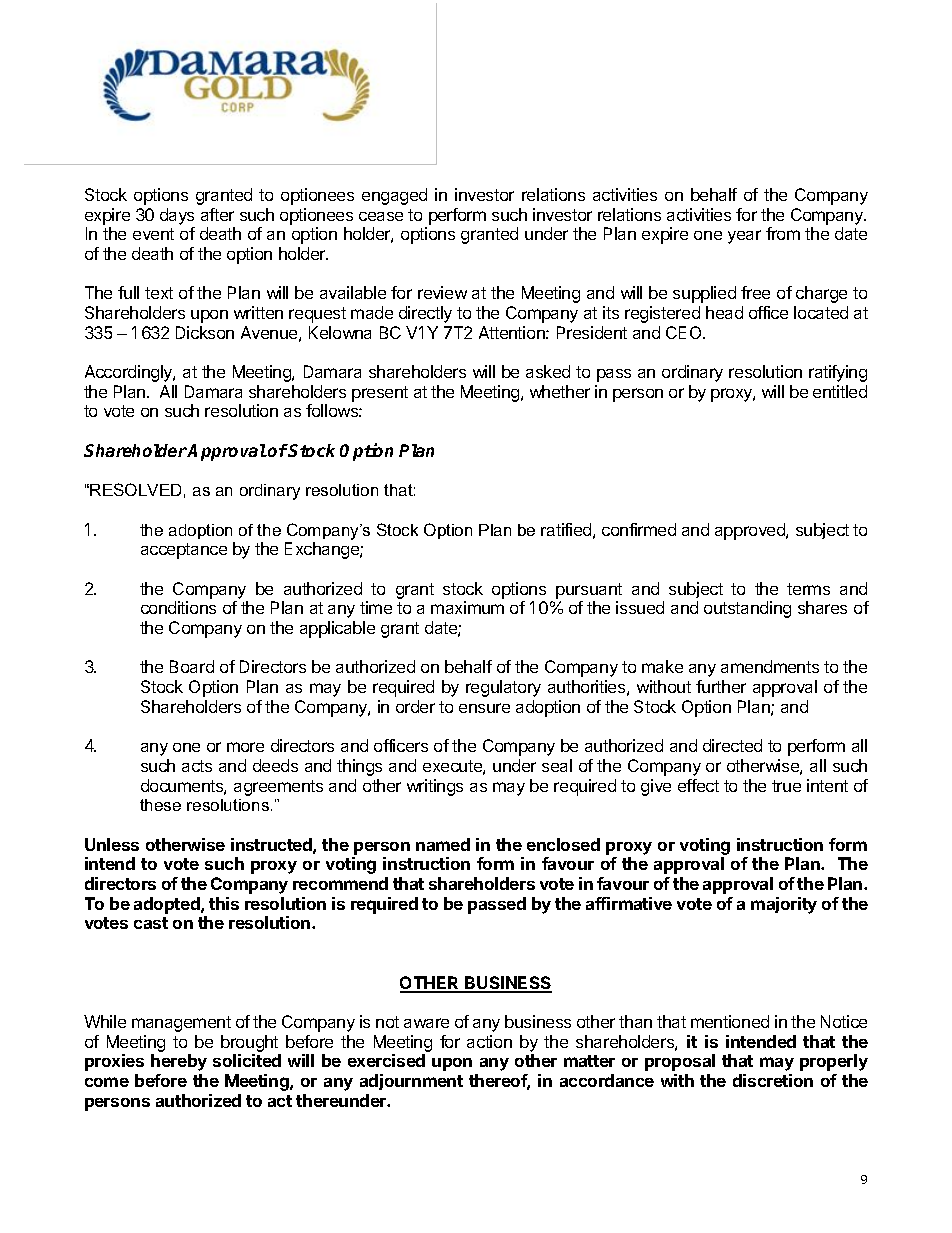 The width and height of the screenshot is (952, 1233). Describe the element at coordinates (435, 787) in the screenshot. I see `writings` at that location.
